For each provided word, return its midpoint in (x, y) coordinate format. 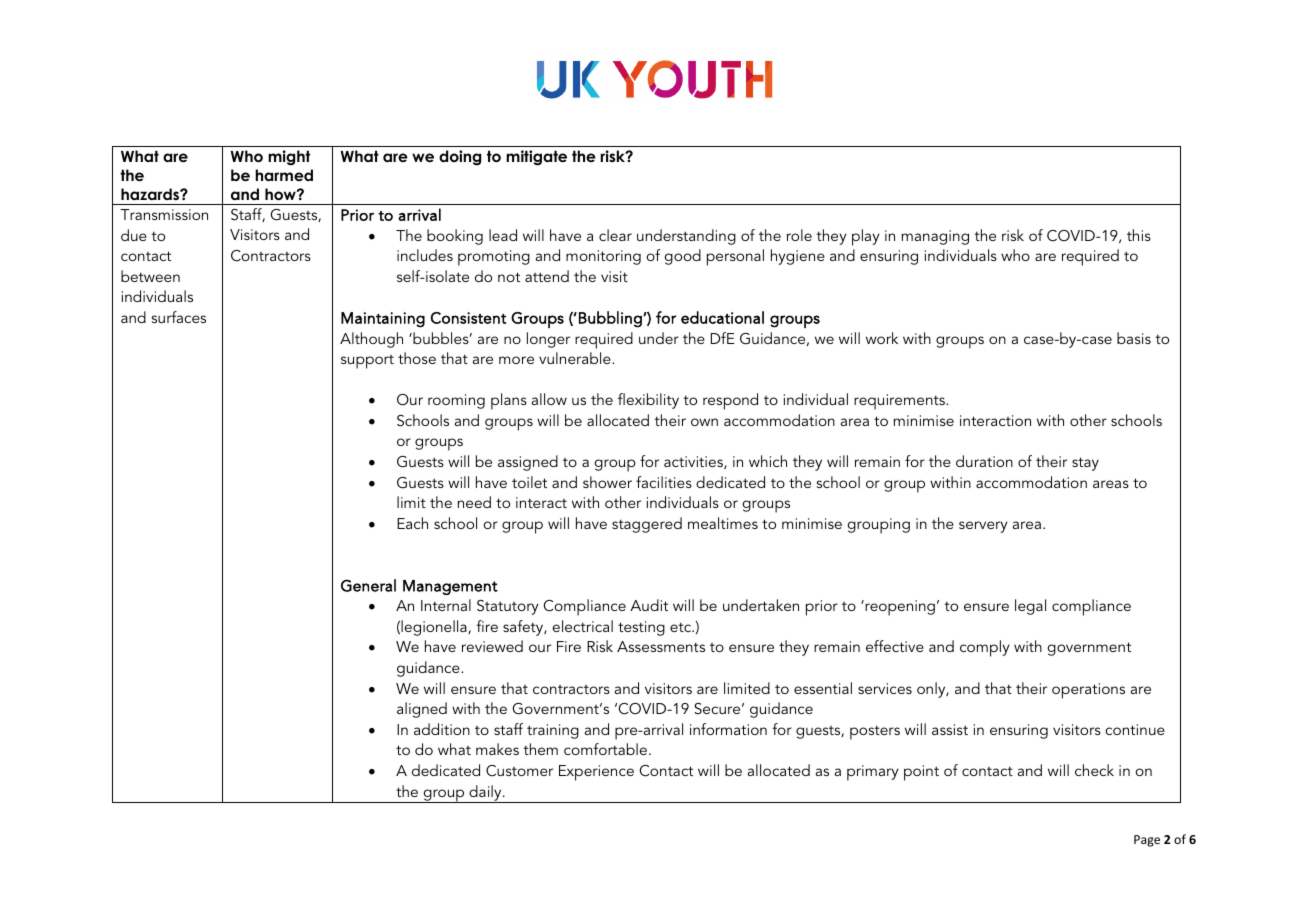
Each (412, 523)
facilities (664, 482)
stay (1085, 464)
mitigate (536, 158)
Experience (596, 773)
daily (485, 794)
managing (935, 237)
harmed (284, 175)
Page (1147, 841)
